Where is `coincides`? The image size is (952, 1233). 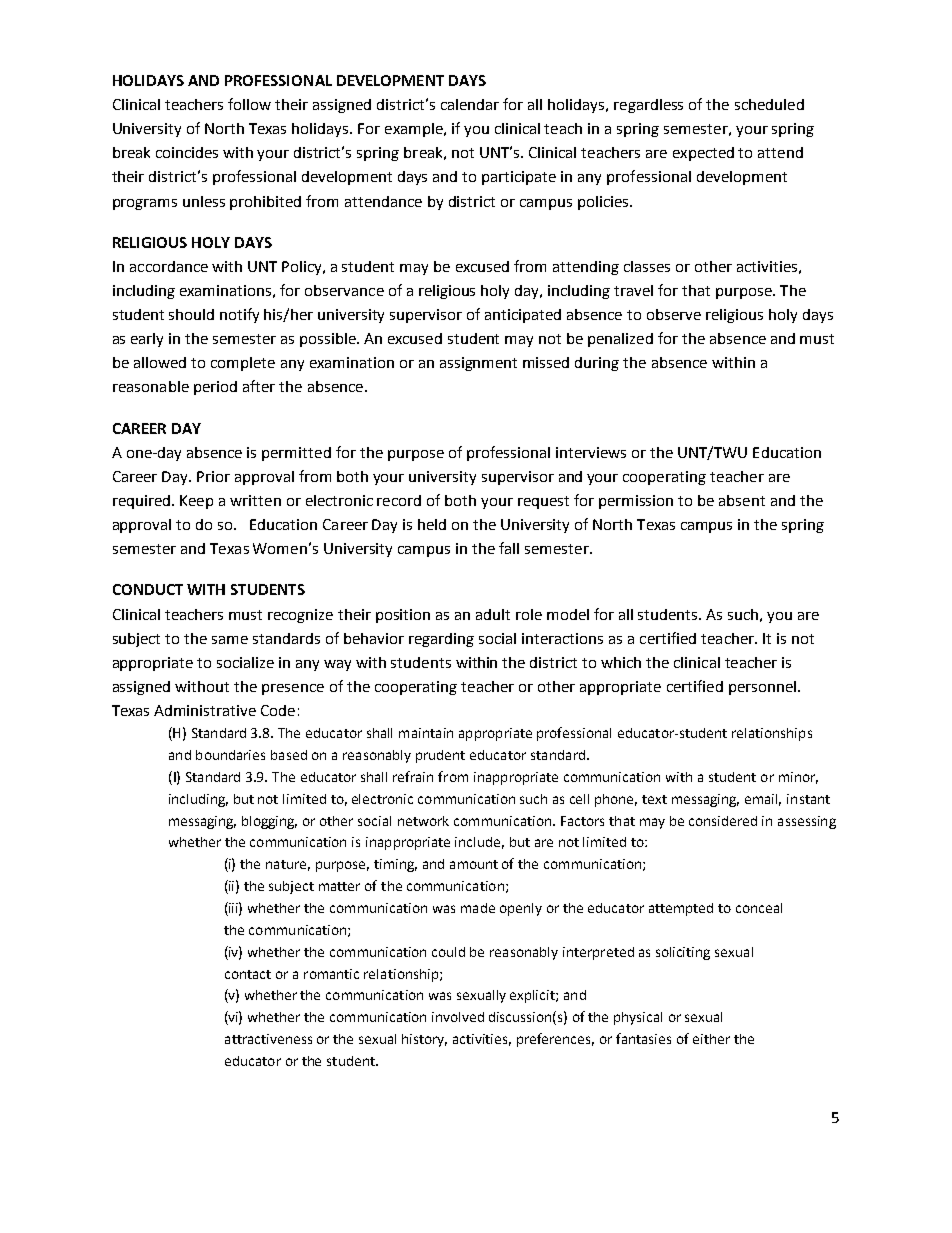 coincides is located at coordinates (187, 152).
